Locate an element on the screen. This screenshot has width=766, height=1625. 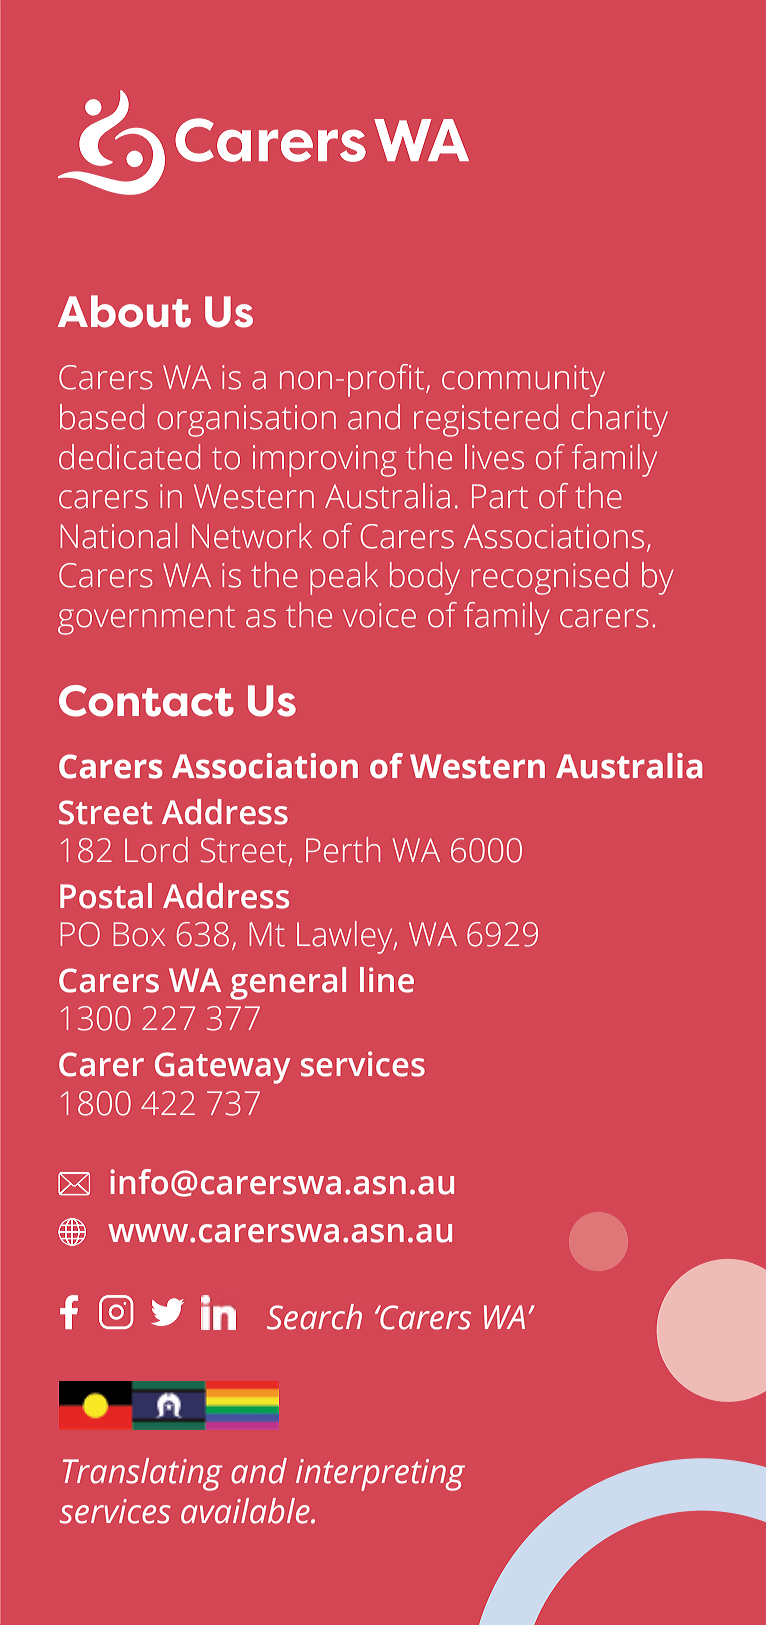
improving is located at coordinates (325, 461).
